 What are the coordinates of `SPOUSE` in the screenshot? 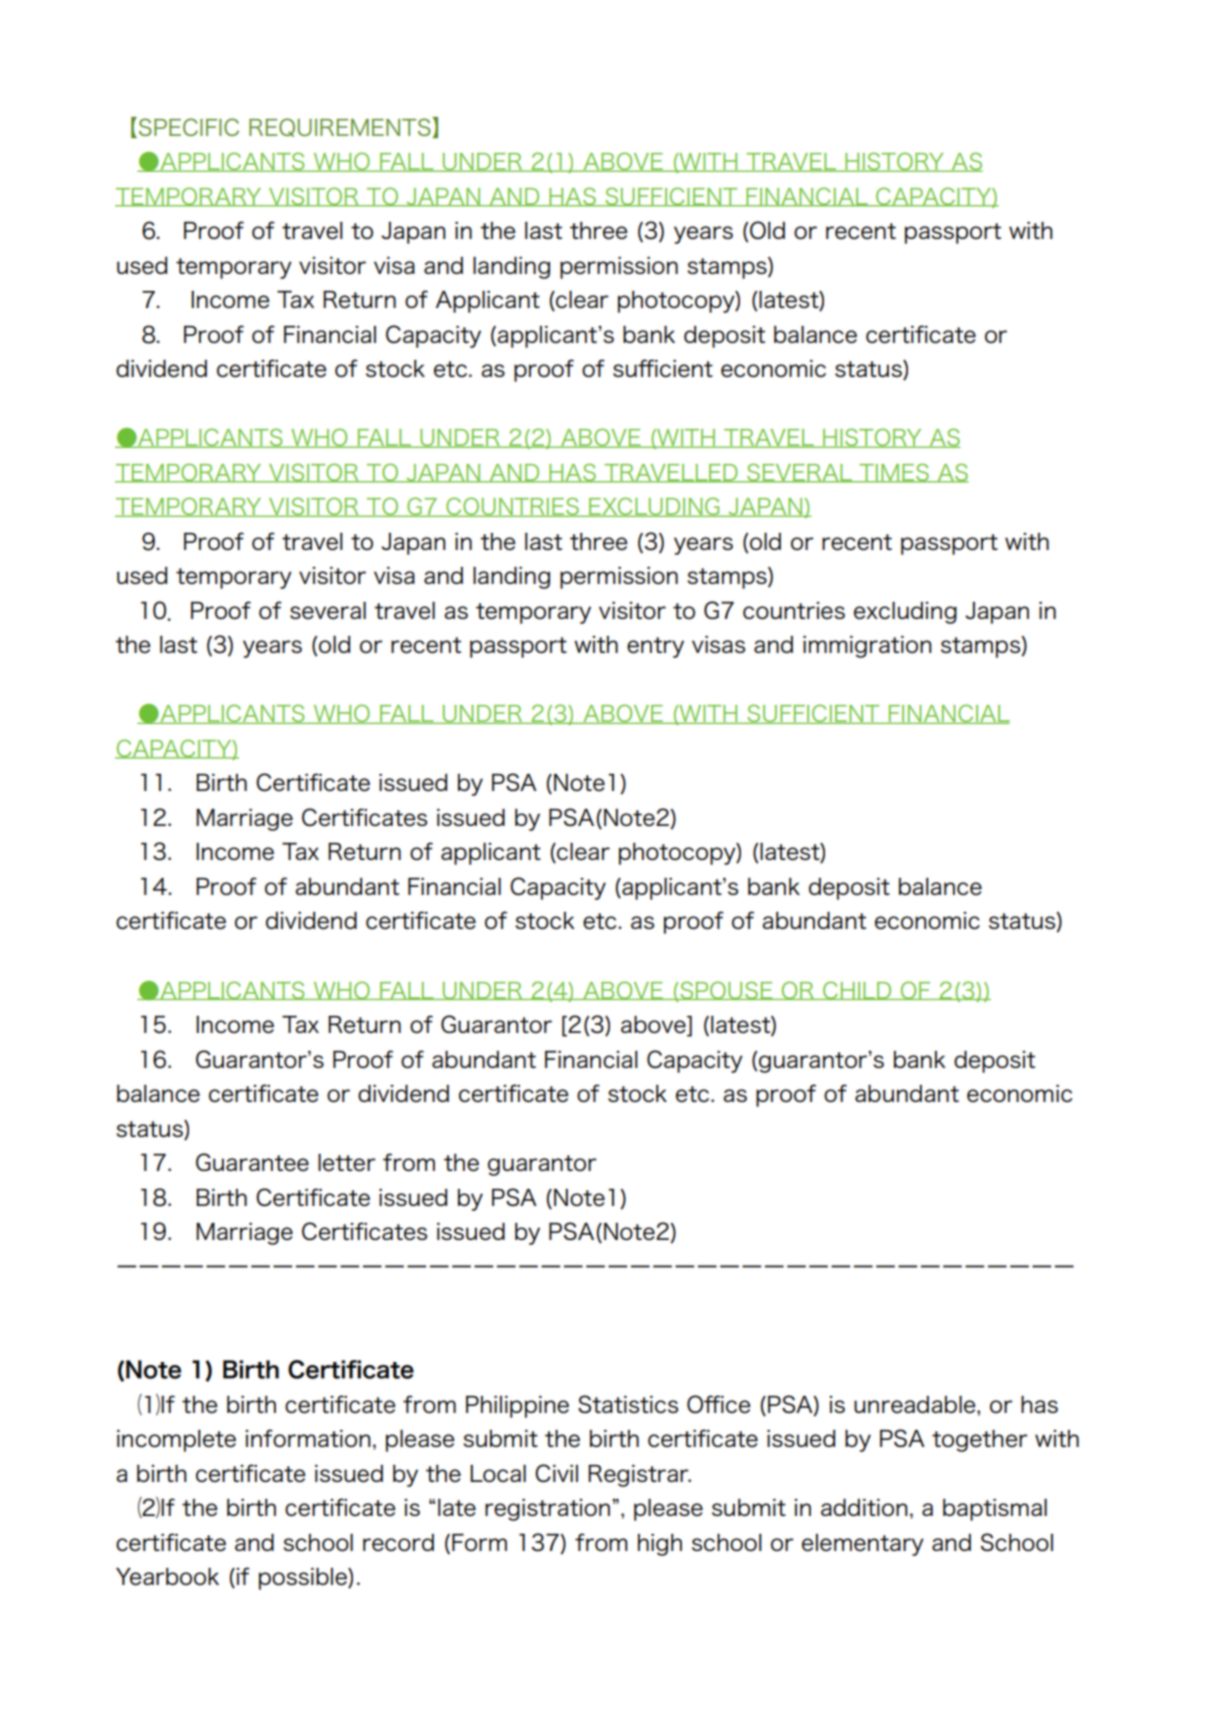 It's located at (726, 990).
